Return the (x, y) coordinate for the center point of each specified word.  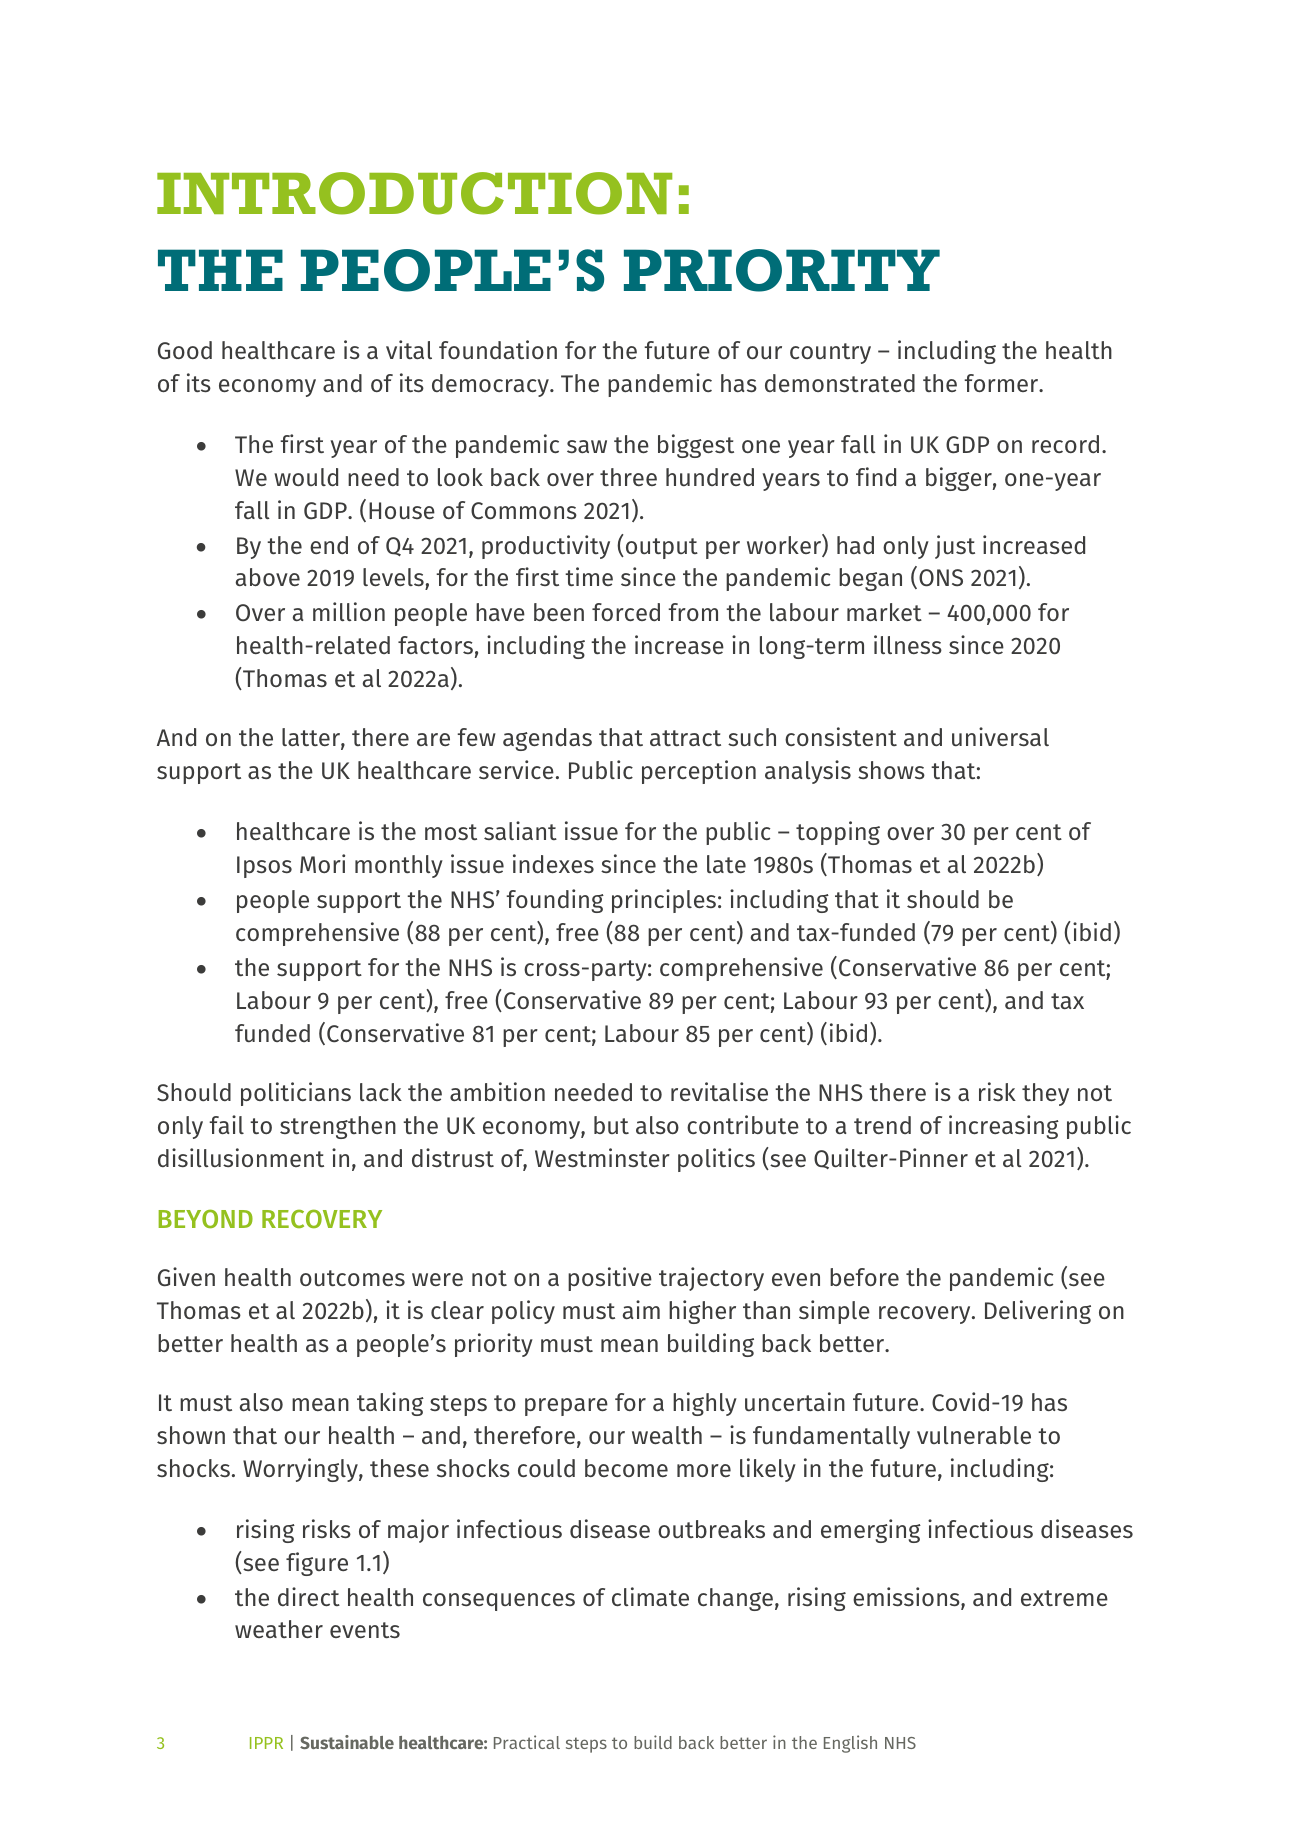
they (1045, 1094)
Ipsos (264, 867)
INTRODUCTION (414, 193)
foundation (498, 349)
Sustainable (347, 1742)
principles (664, 901)
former (1002, 383)
